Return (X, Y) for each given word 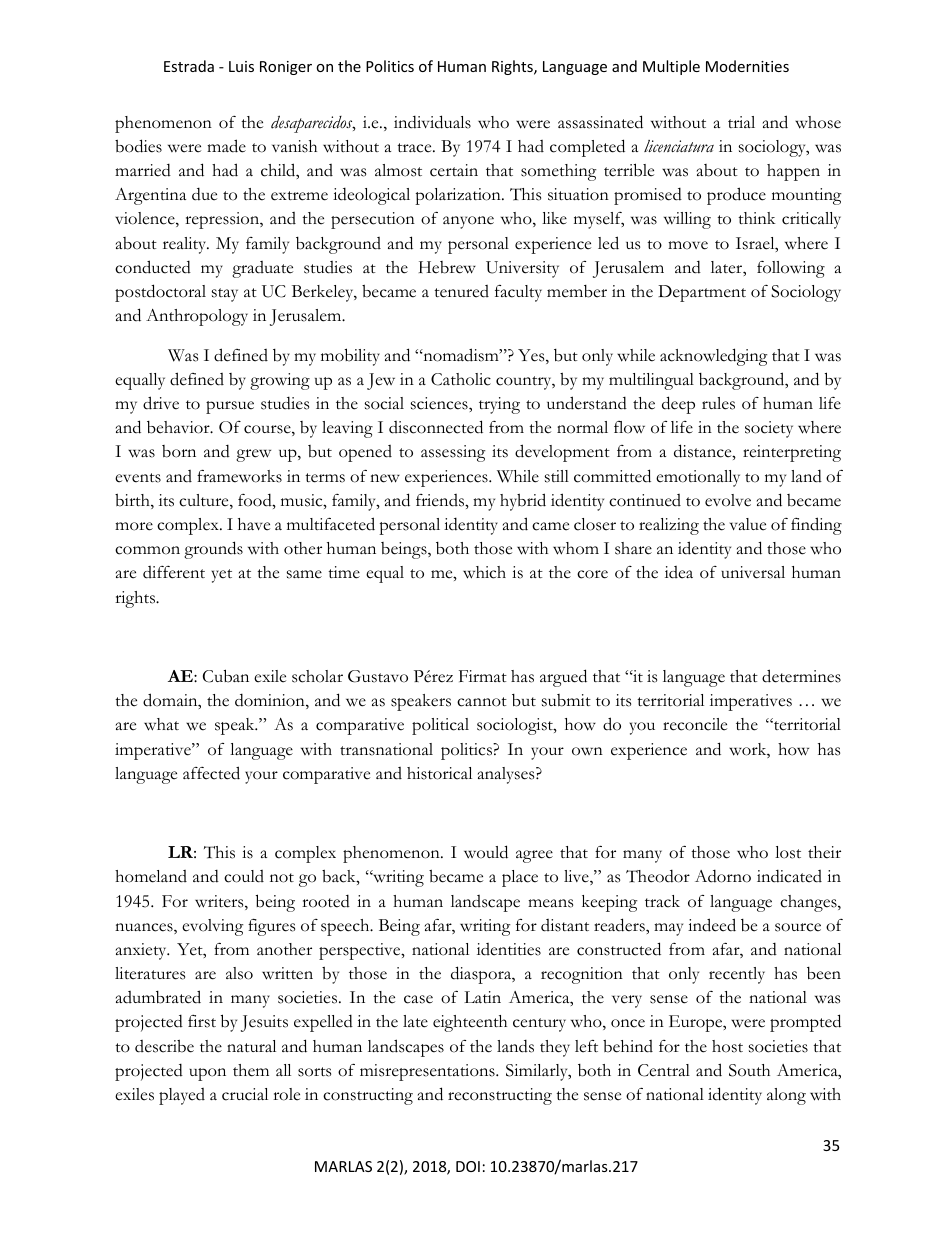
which (484, 572)
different (174, 572)
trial (741, 122)
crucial (245, 1094)
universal (753, 572)
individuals (432, 122)
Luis (241, 66)
